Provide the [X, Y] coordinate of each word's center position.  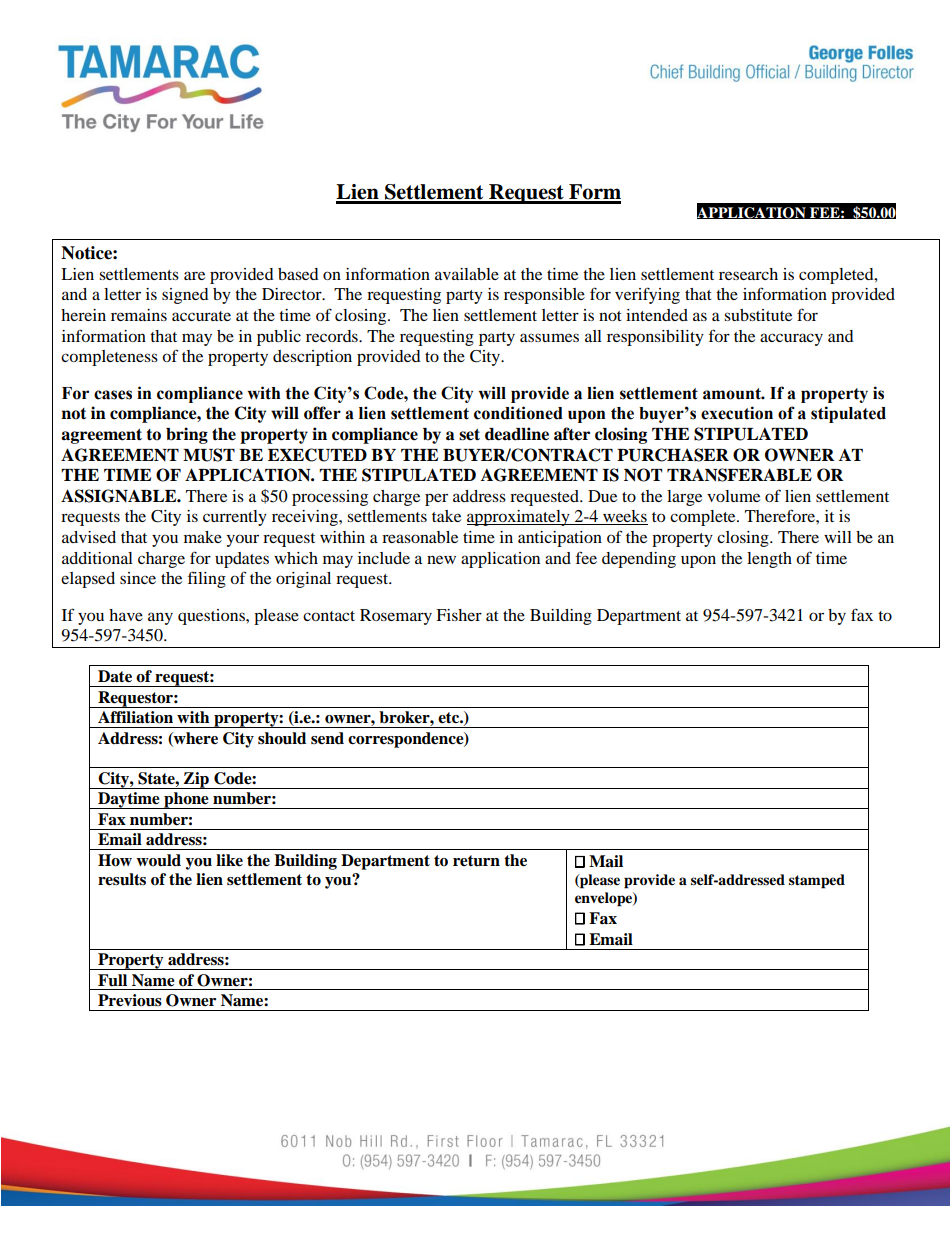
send [327, 738]
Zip [196, 780]
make [203, 537]
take [446, 516]
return [476, 861]
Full [112, 980]
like [229, 860]
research [748, 274]
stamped [817, 881]
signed [185, 296]
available [467, 274]
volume [733, 496]
